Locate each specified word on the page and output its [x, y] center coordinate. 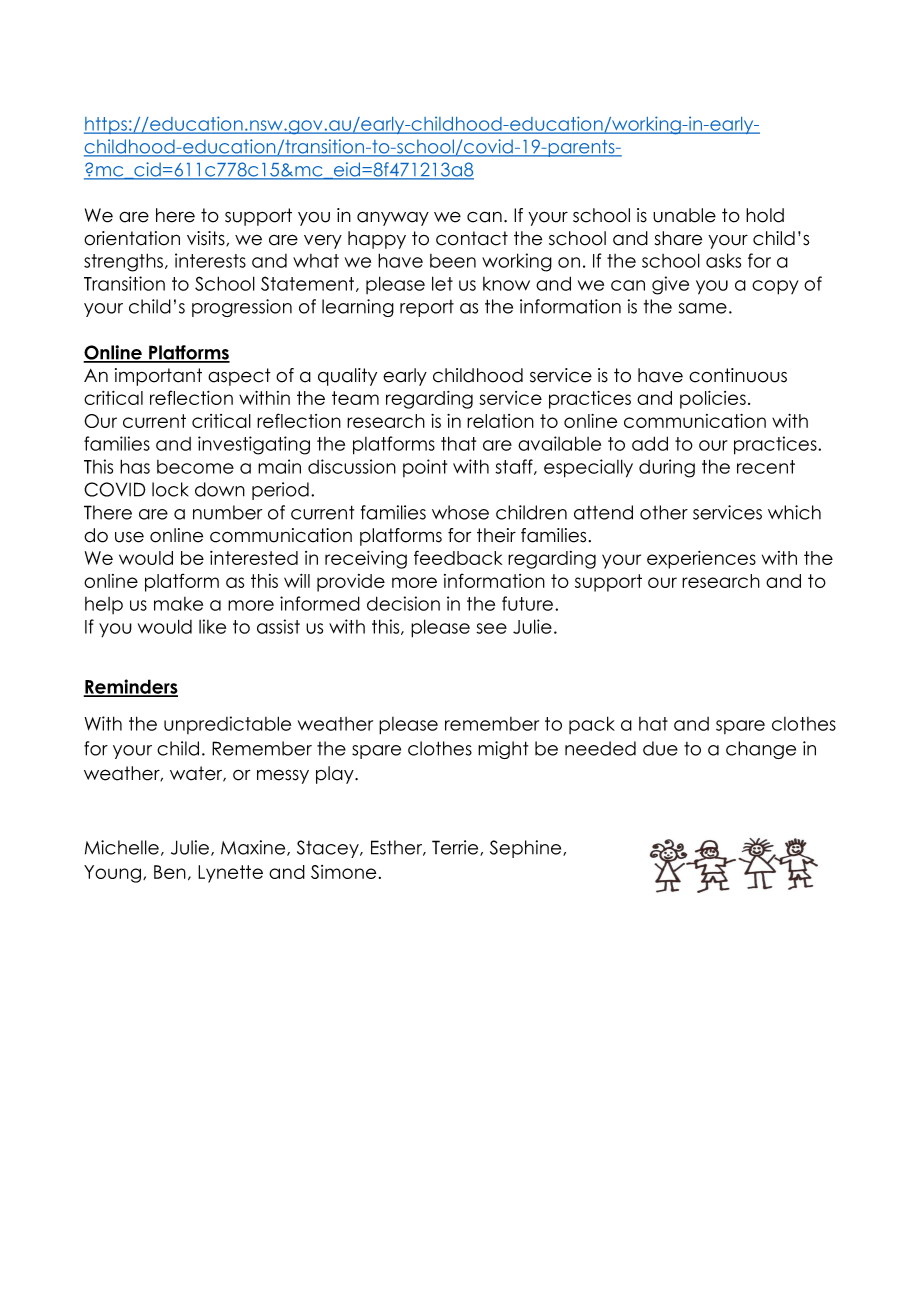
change [761, 750]
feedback [458, 557]
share [678, 238]
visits [207, 238]
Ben [170, 872]
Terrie [456, 848]
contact [472, 238]
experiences [701, 560]
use [129, 537]
